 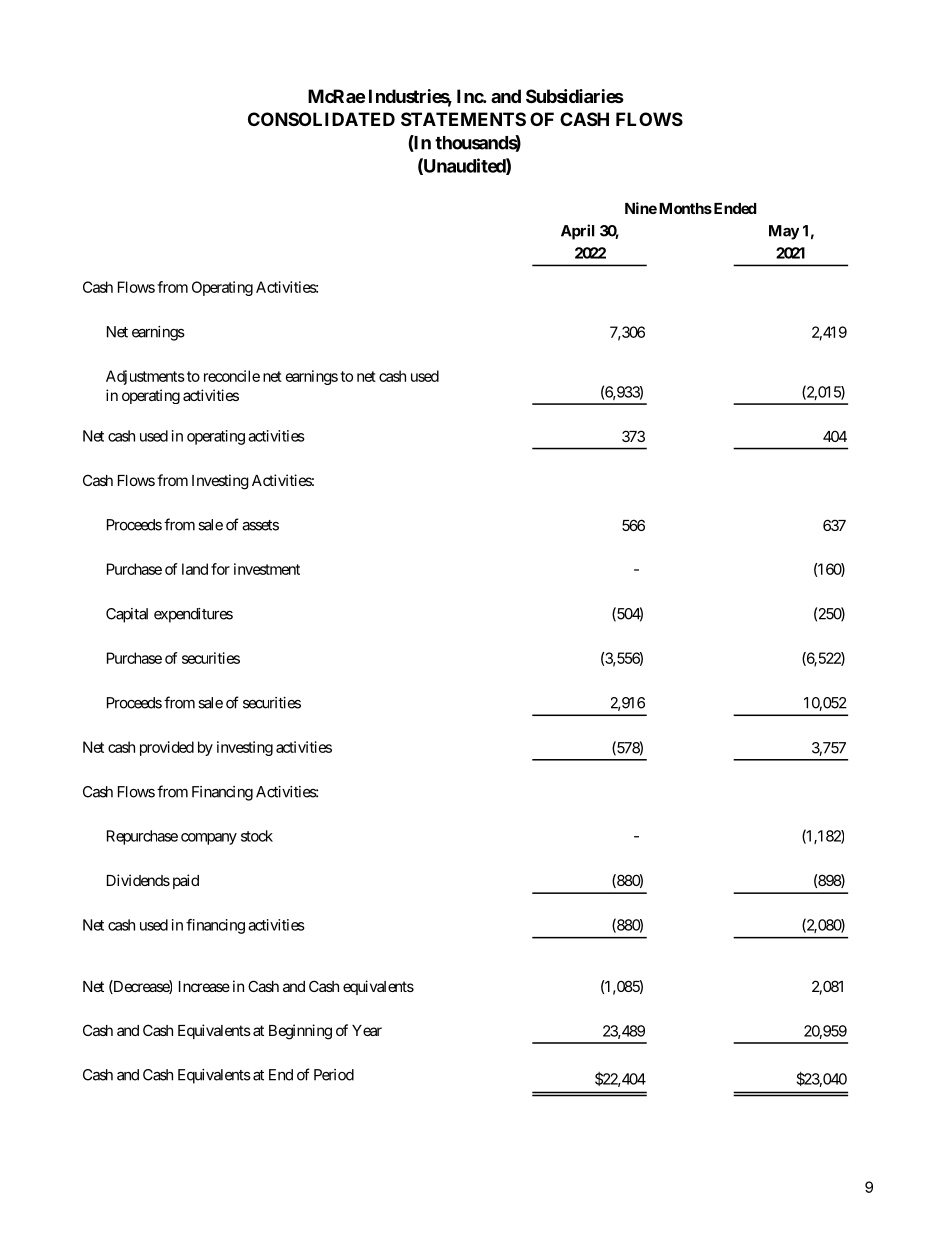 What do you see at coordinates (232, 376) in the screenshot?
I see `reconcile` at bounding box center [232, 376].
